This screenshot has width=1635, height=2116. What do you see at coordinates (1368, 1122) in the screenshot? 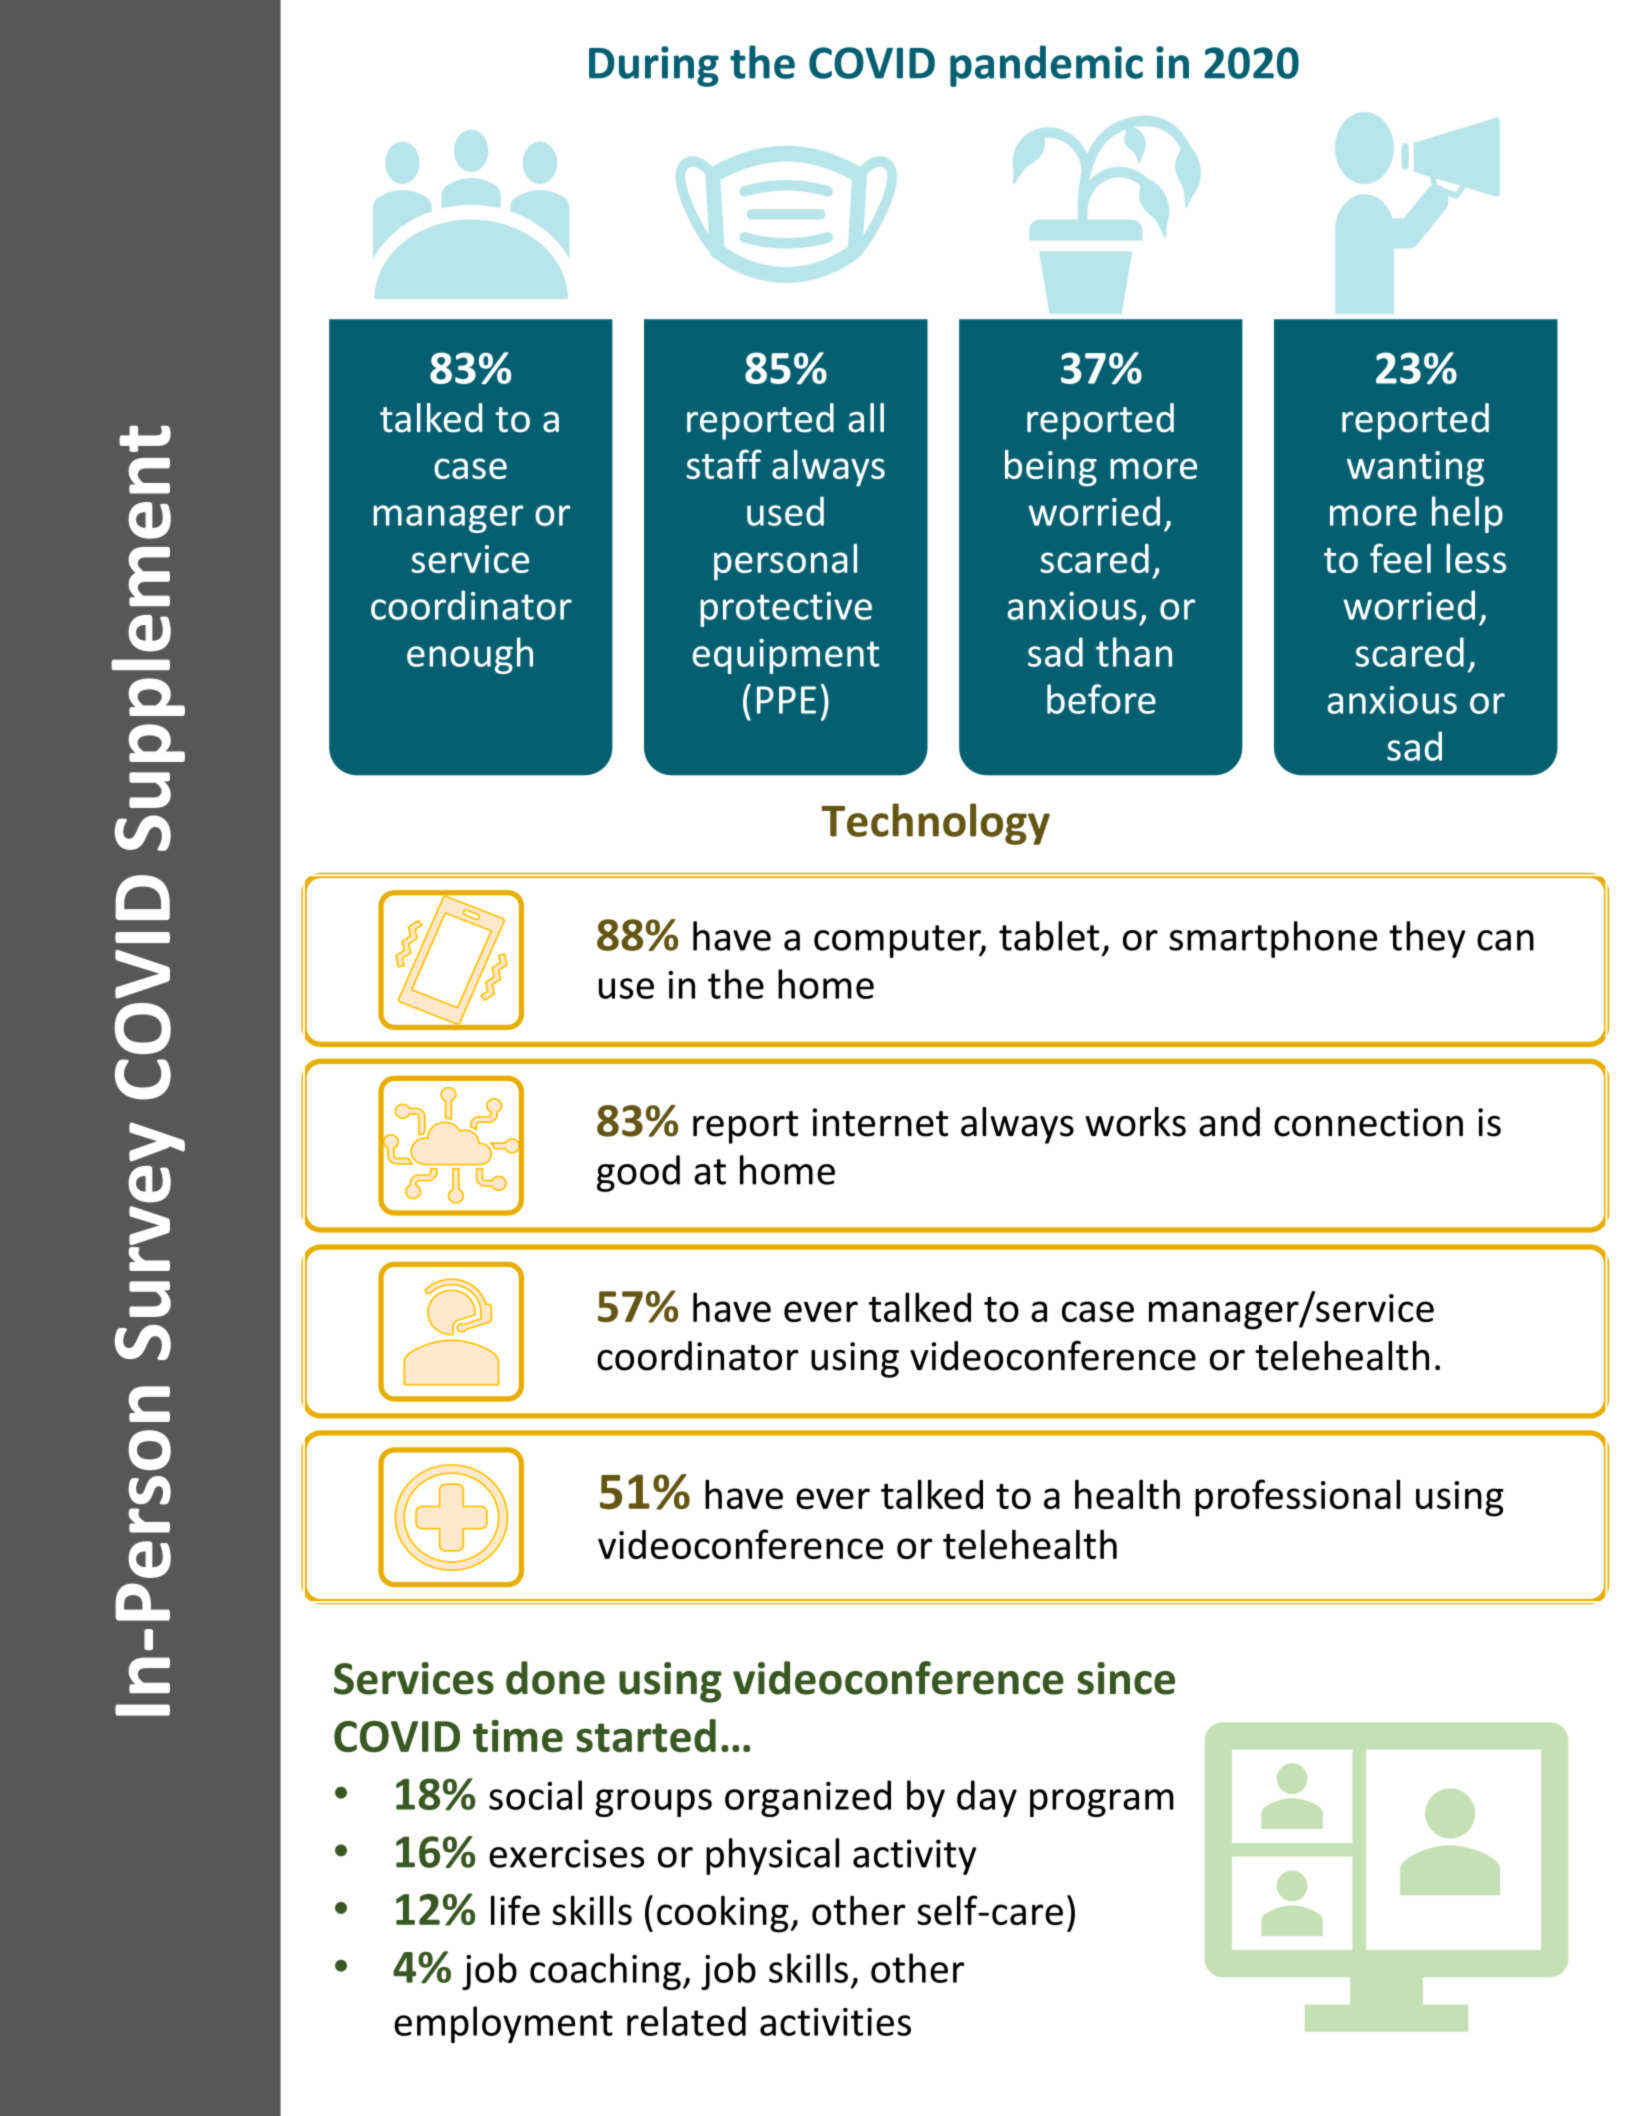
I see `connection` at bounding box center [1368, 1122].
